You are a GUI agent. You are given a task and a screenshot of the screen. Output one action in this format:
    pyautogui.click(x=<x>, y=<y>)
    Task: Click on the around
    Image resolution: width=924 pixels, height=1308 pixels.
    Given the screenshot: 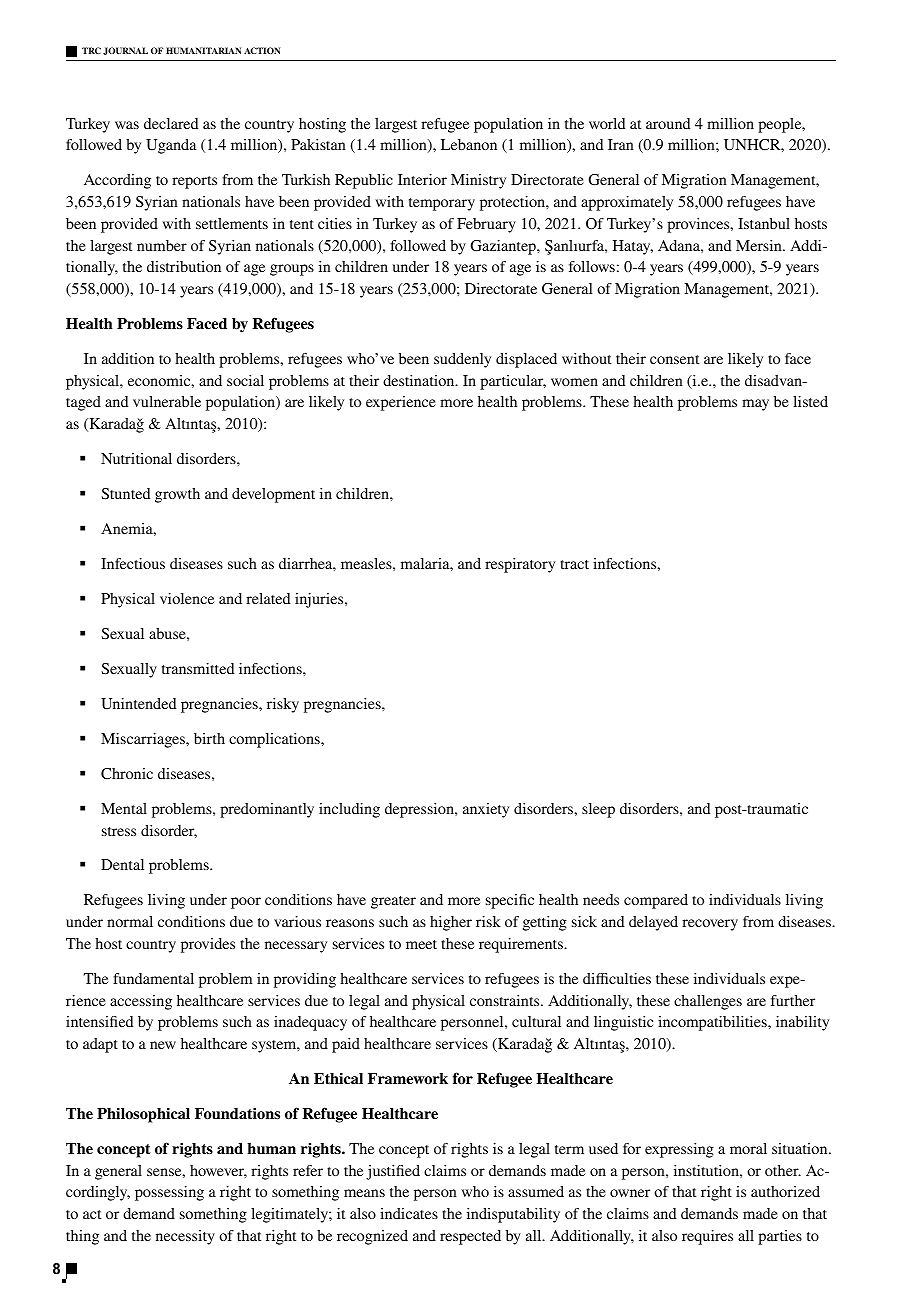 What is the action you would take?
    pyautogui.click(x=668, y=123)
